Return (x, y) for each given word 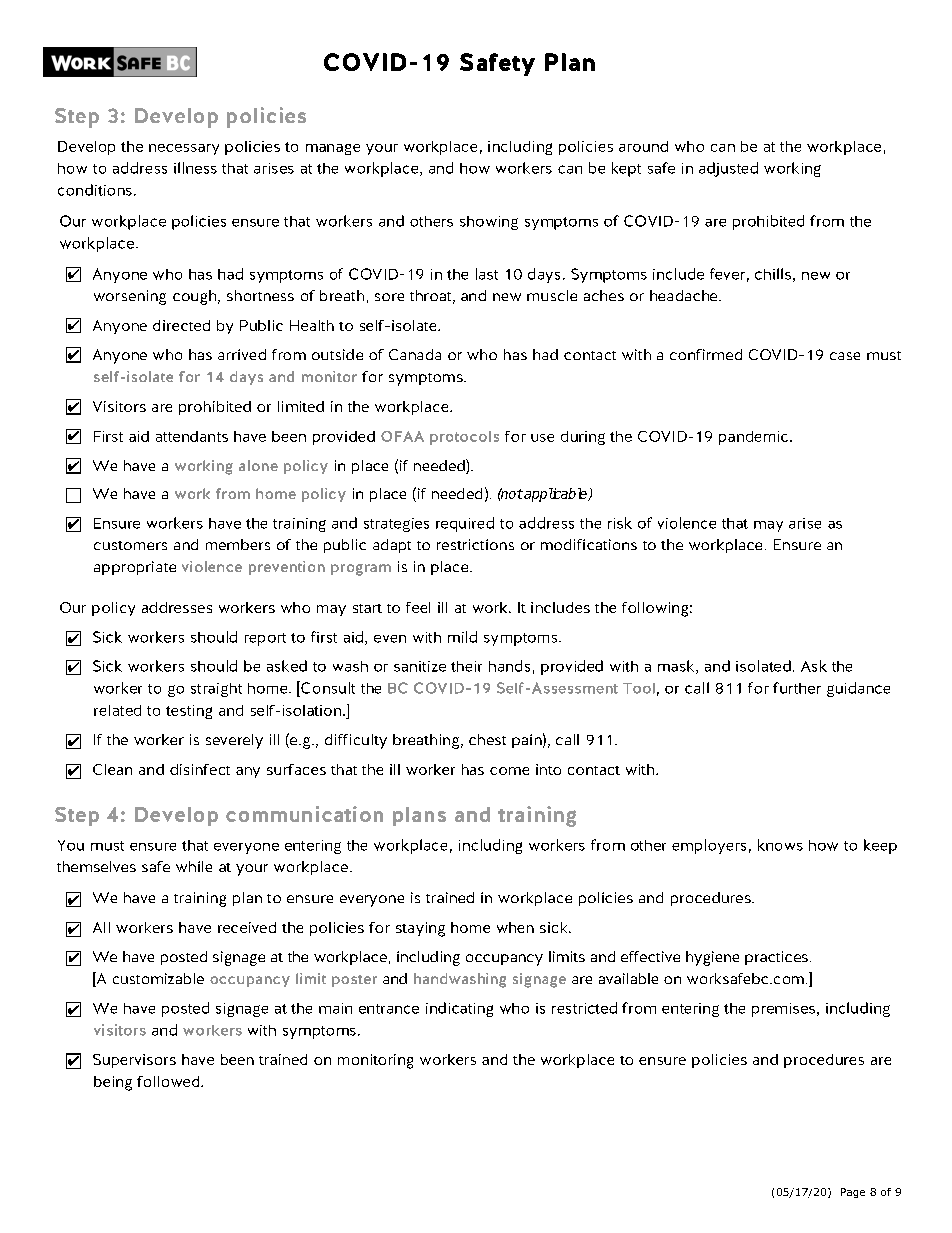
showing (489, 223)
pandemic (753, 438)
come (509, 771)
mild (462, 637)
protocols (464, 438)
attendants (192, 436)
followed (169, 1081)
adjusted (728, 169)
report (265, 639)
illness (195, 168)
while (194, 866)
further (797, 688)
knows (780, 845)
